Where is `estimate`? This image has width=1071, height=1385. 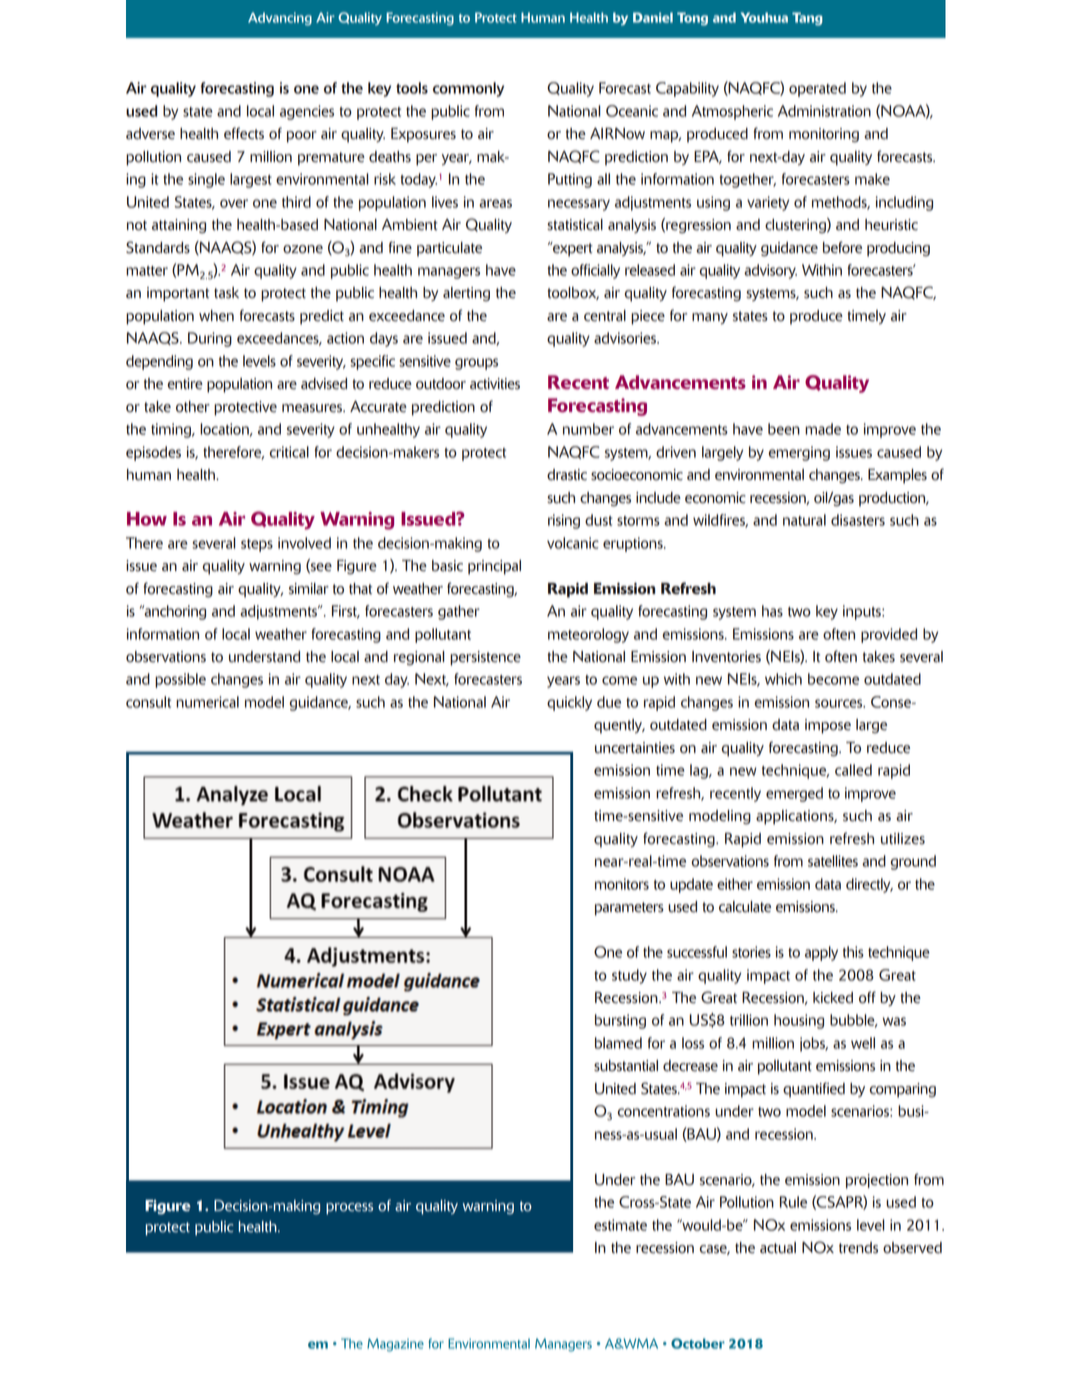
estimate is located at coordinates (620, 1225).
